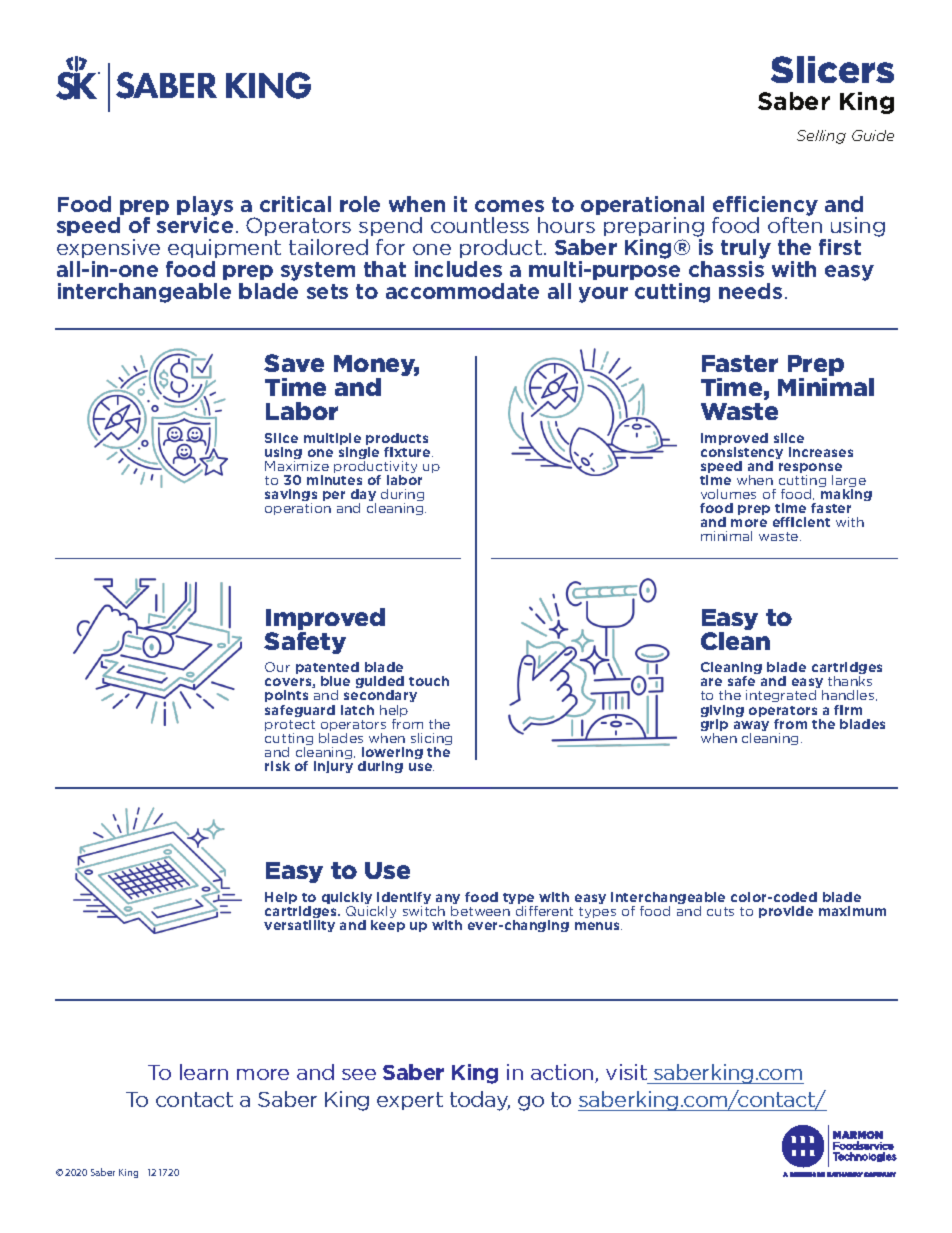 The image size is (952, 1233). Describe the element at coordinates (408, 452) in the document. I see `fixture` at that location.
